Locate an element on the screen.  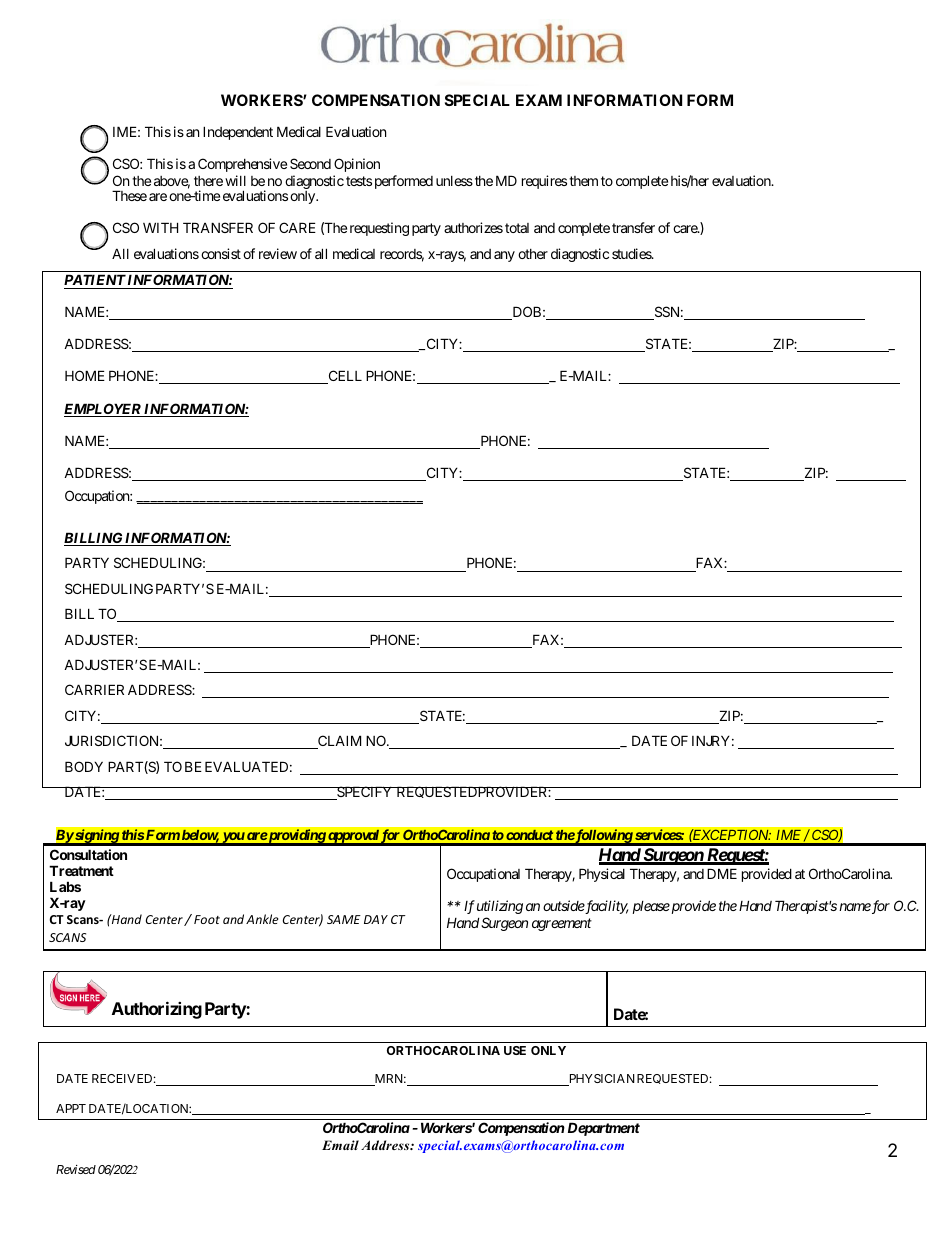
EMPLOYER is located at coordinates (103, 410).
